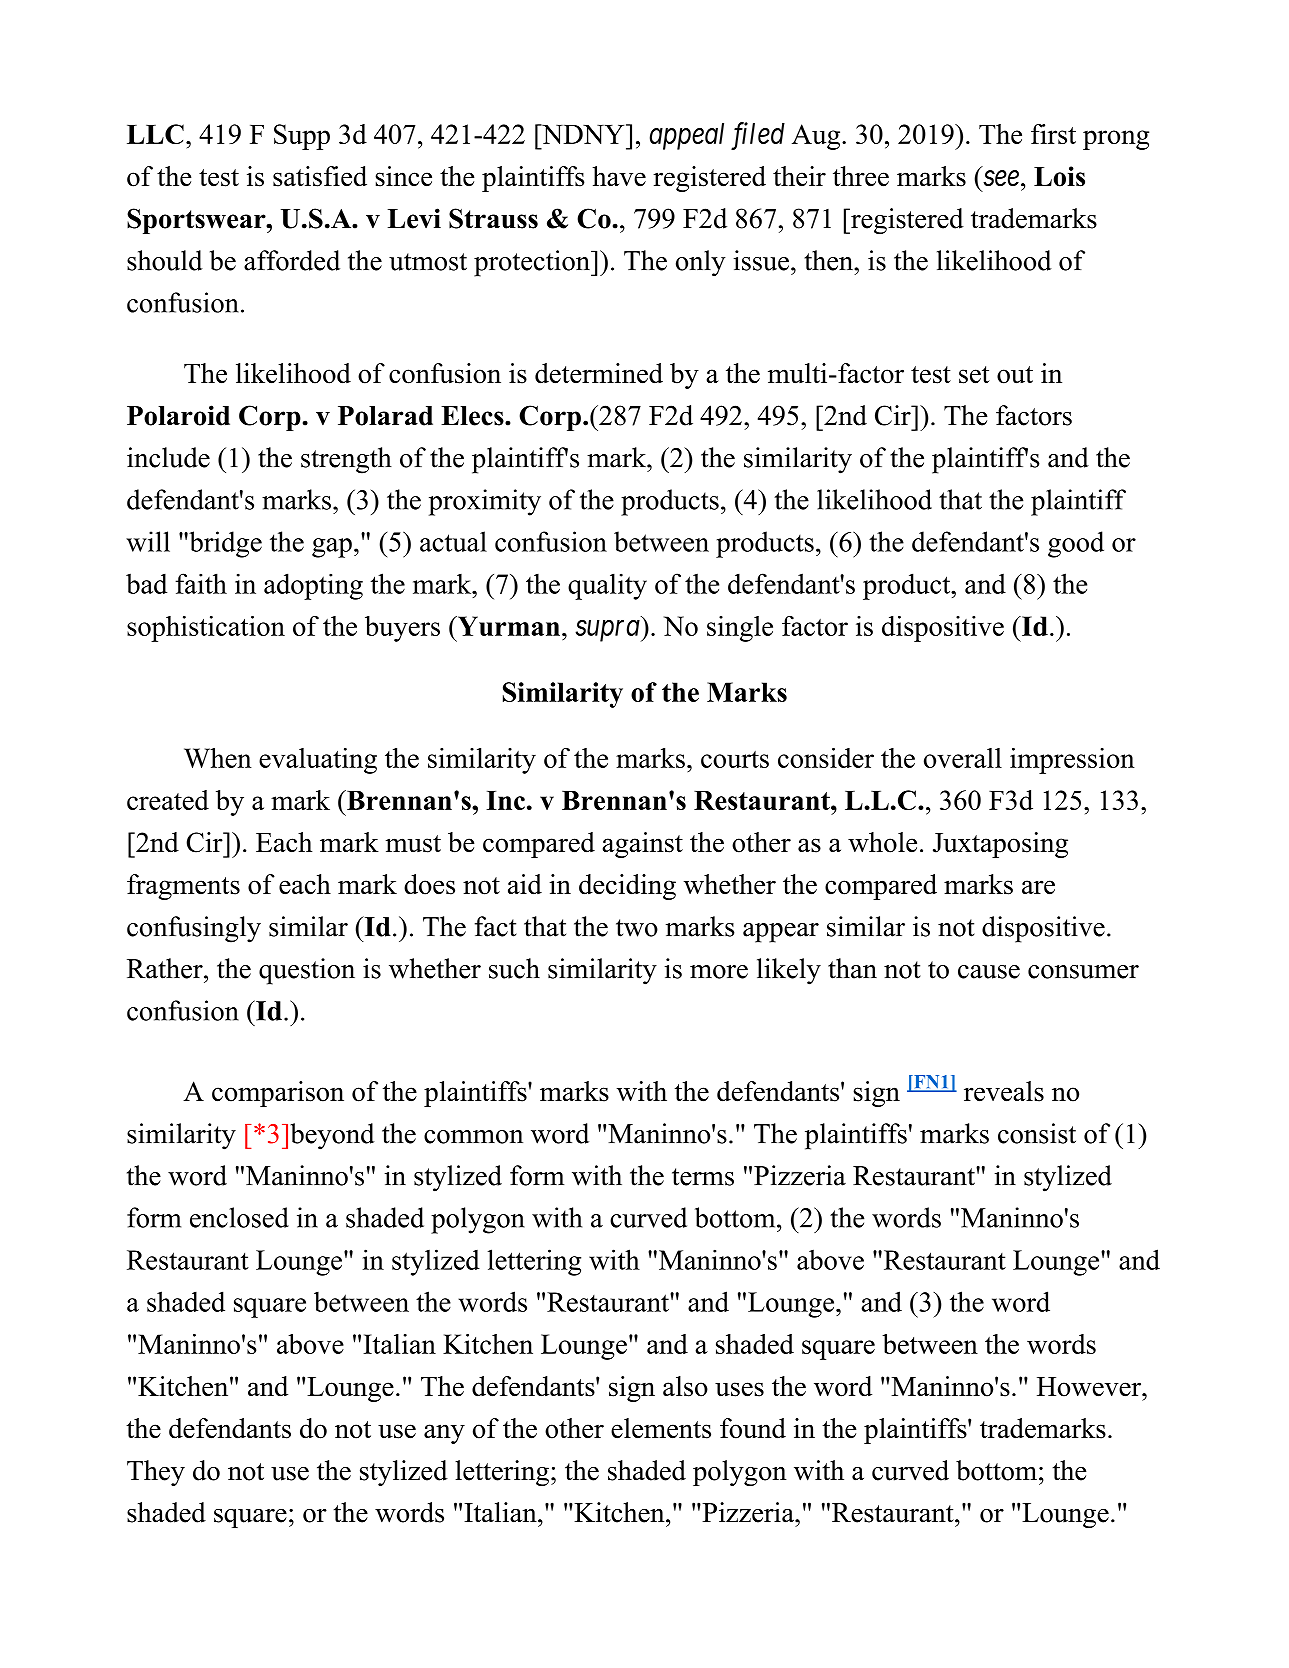 This page has height=1668, width=1289. What do you see at coordinates (661, 1428) in the page?
I see `elements` at bounding box center [661, 1428].
